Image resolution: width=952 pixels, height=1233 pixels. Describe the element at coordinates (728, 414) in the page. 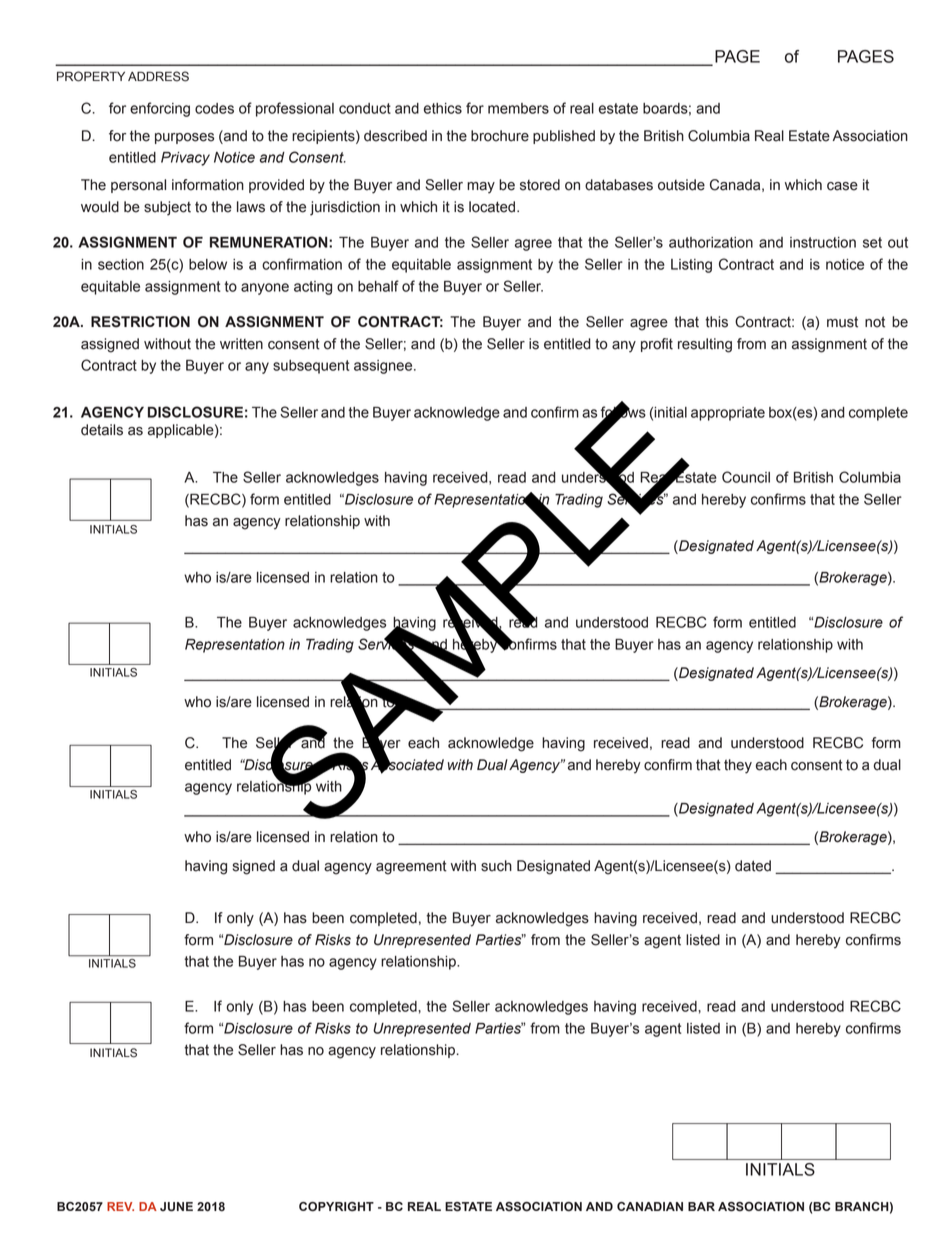

I see `appropriate` at that location.
